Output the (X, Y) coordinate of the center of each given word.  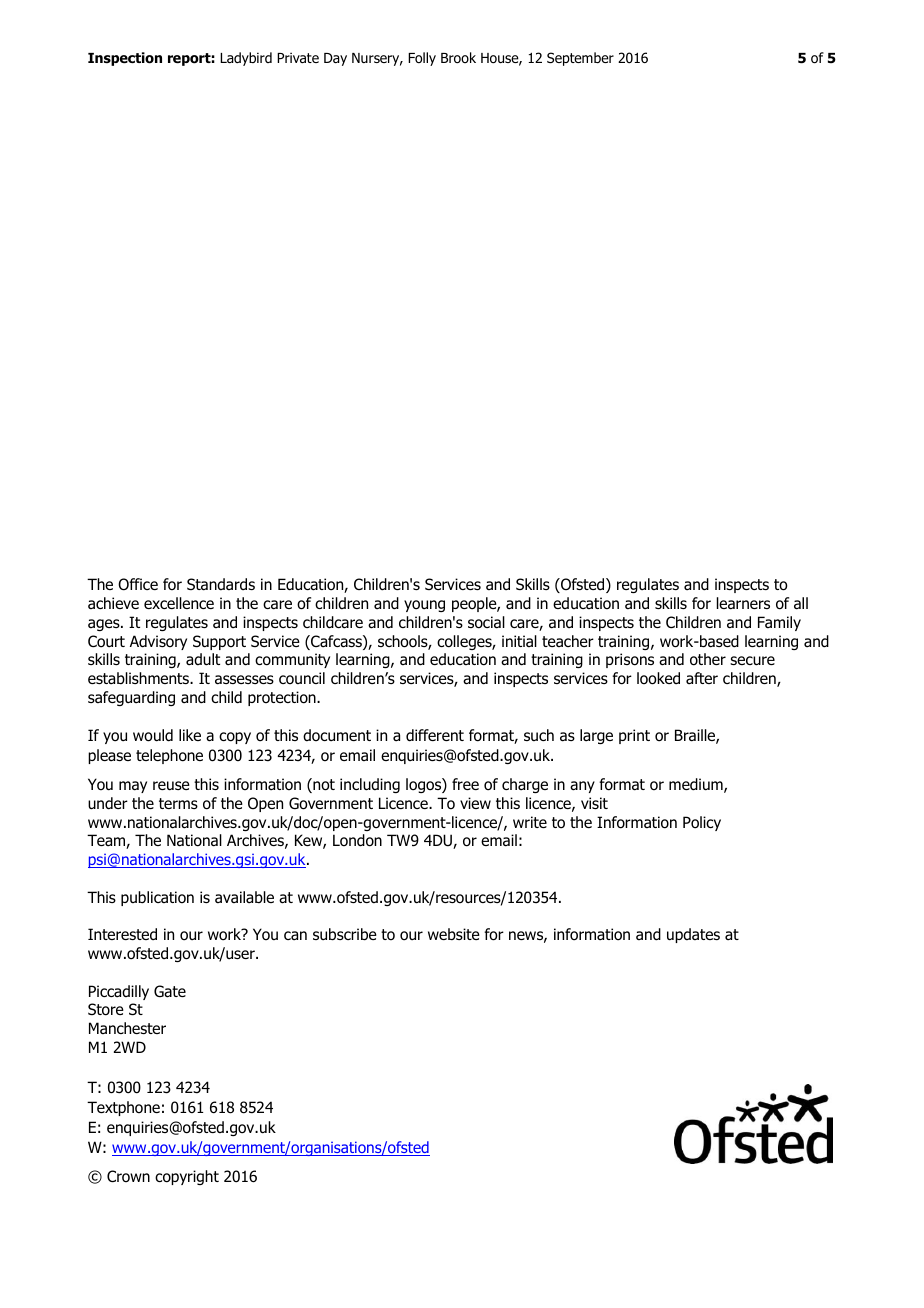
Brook (458, 58)
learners (743, 603)
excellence (179, 603)
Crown (128, 1176)
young (424, 606)
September (580, 59)
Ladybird (246, 59)
